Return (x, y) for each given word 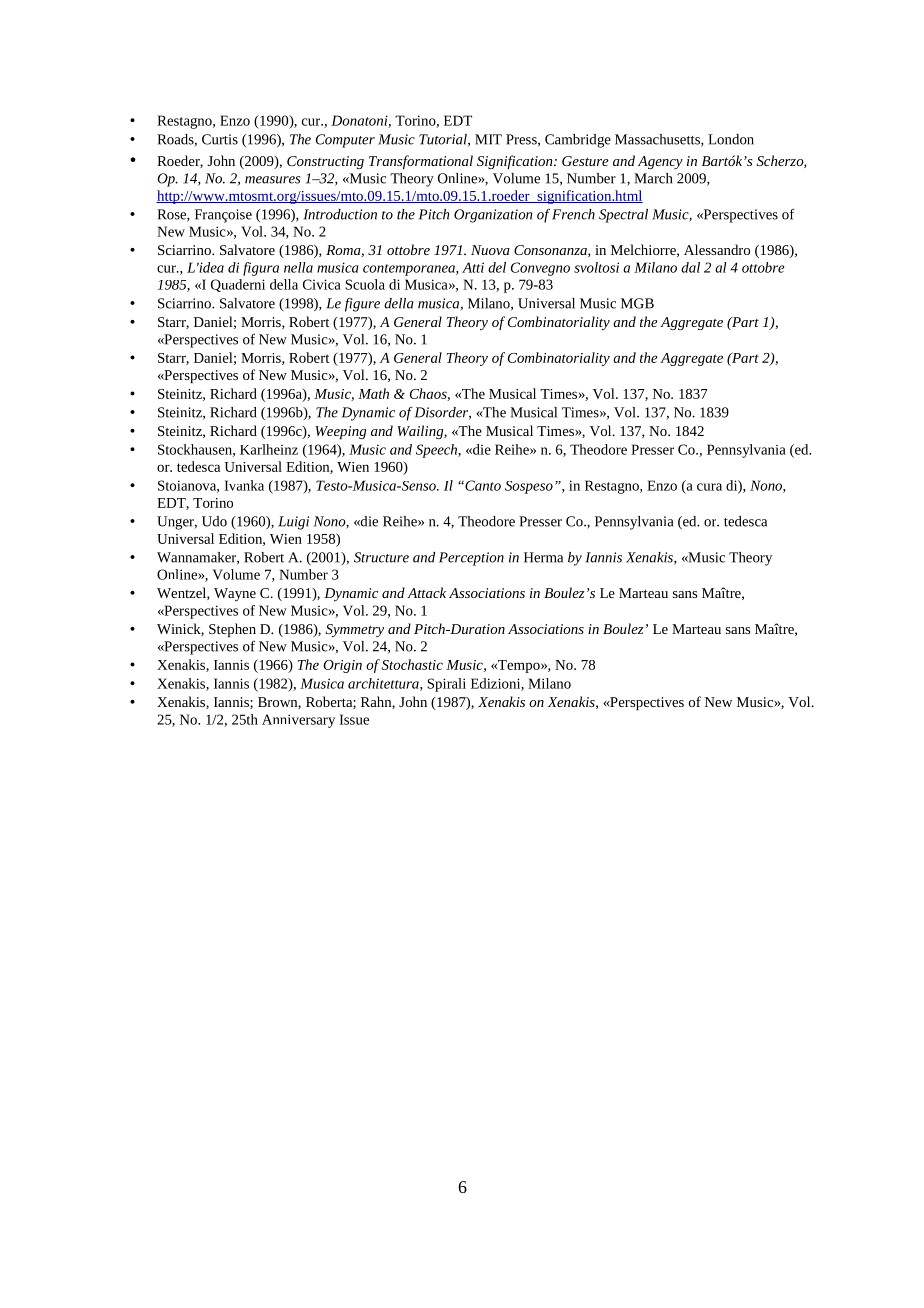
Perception (471, 559)
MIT (488, 139)
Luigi (293, 523)
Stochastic (412, 664)
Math (373, 393)
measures (272, 180)
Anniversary (298, 721)
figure (362, 304)
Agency (660, 163)
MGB (637, 303)
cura (709, 487)
